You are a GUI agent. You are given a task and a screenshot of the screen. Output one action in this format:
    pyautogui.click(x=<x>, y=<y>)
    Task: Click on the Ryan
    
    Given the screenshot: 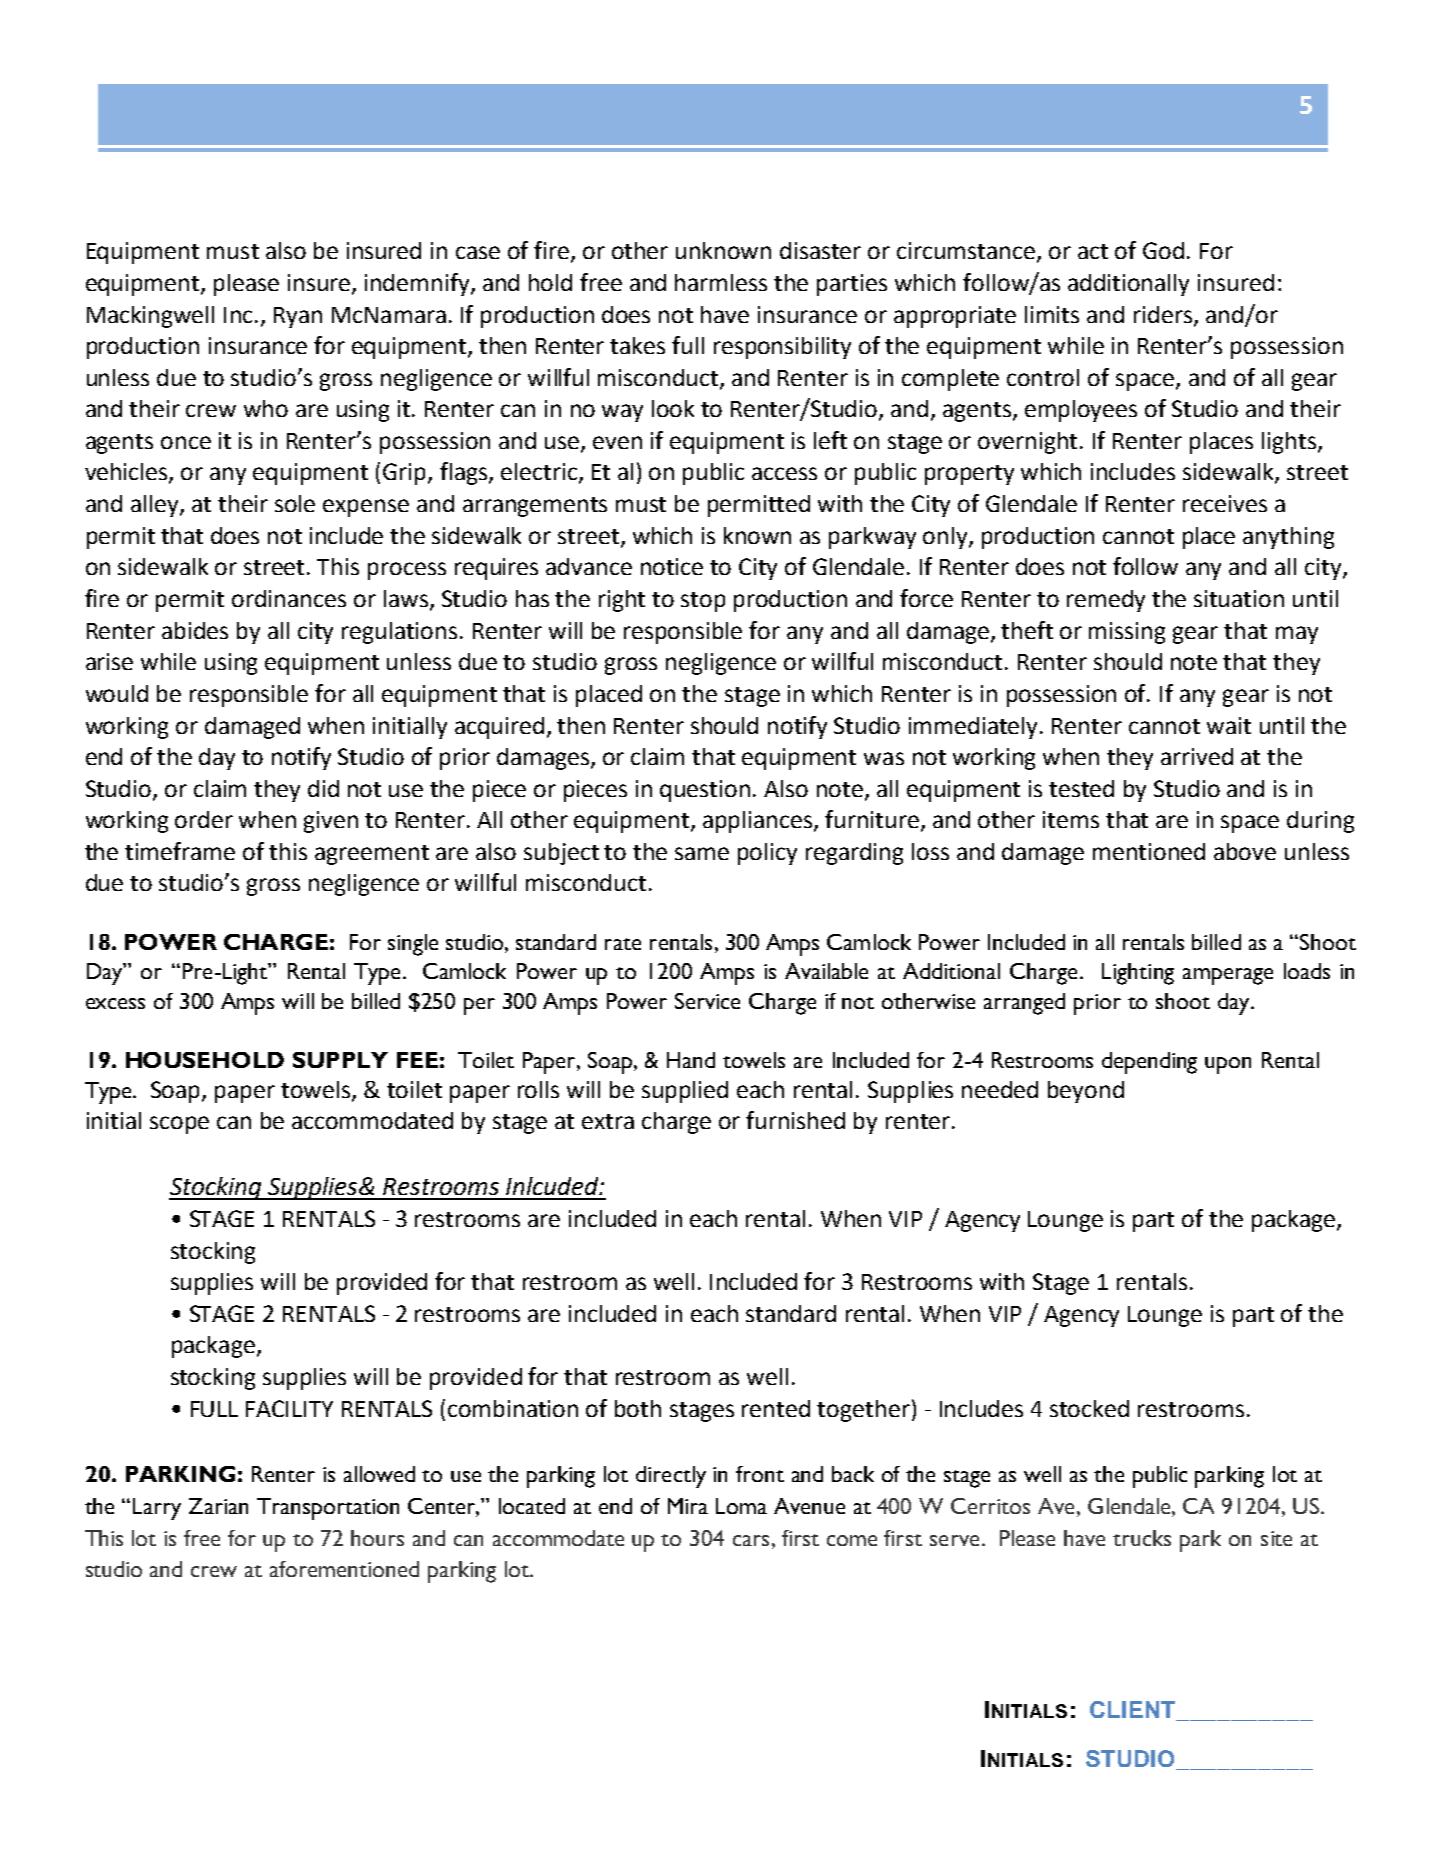 What is the action you would take?
    pyautogui.click(x=298, y=317)
